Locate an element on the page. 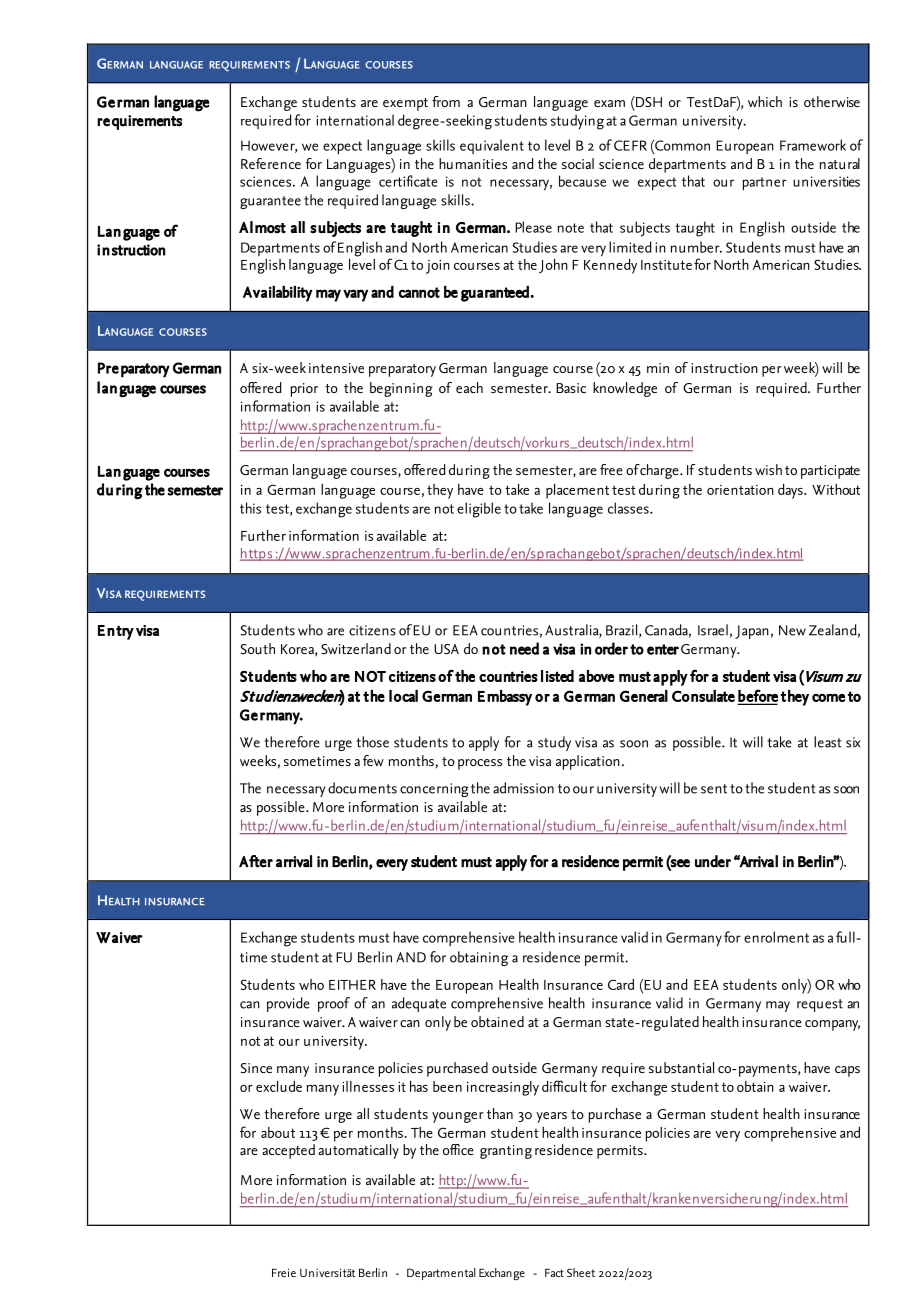 This image has width=924, height=1308. caps is located at coordinates (847, 1071).
